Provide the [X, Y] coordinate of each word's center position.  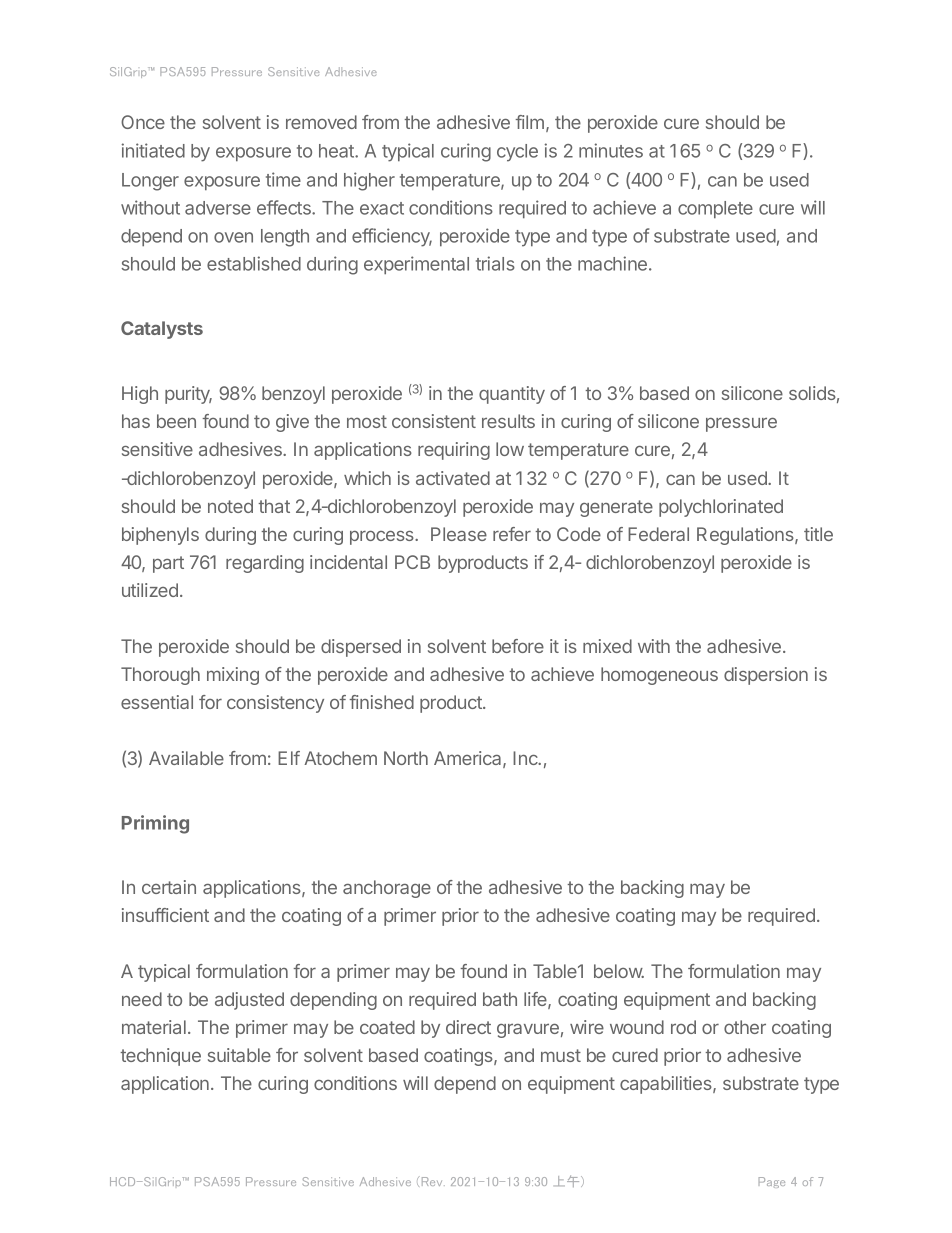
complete [715, 209]
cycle [517, 153]
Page [772, 1182]
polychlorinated [721, 508]
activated [453, 478]
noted [230, 506]
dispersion [766, 676]
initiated [153, 150]
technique [160, 1057]
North [406, 758]
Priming [155, 824]
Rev [432, 1181]
